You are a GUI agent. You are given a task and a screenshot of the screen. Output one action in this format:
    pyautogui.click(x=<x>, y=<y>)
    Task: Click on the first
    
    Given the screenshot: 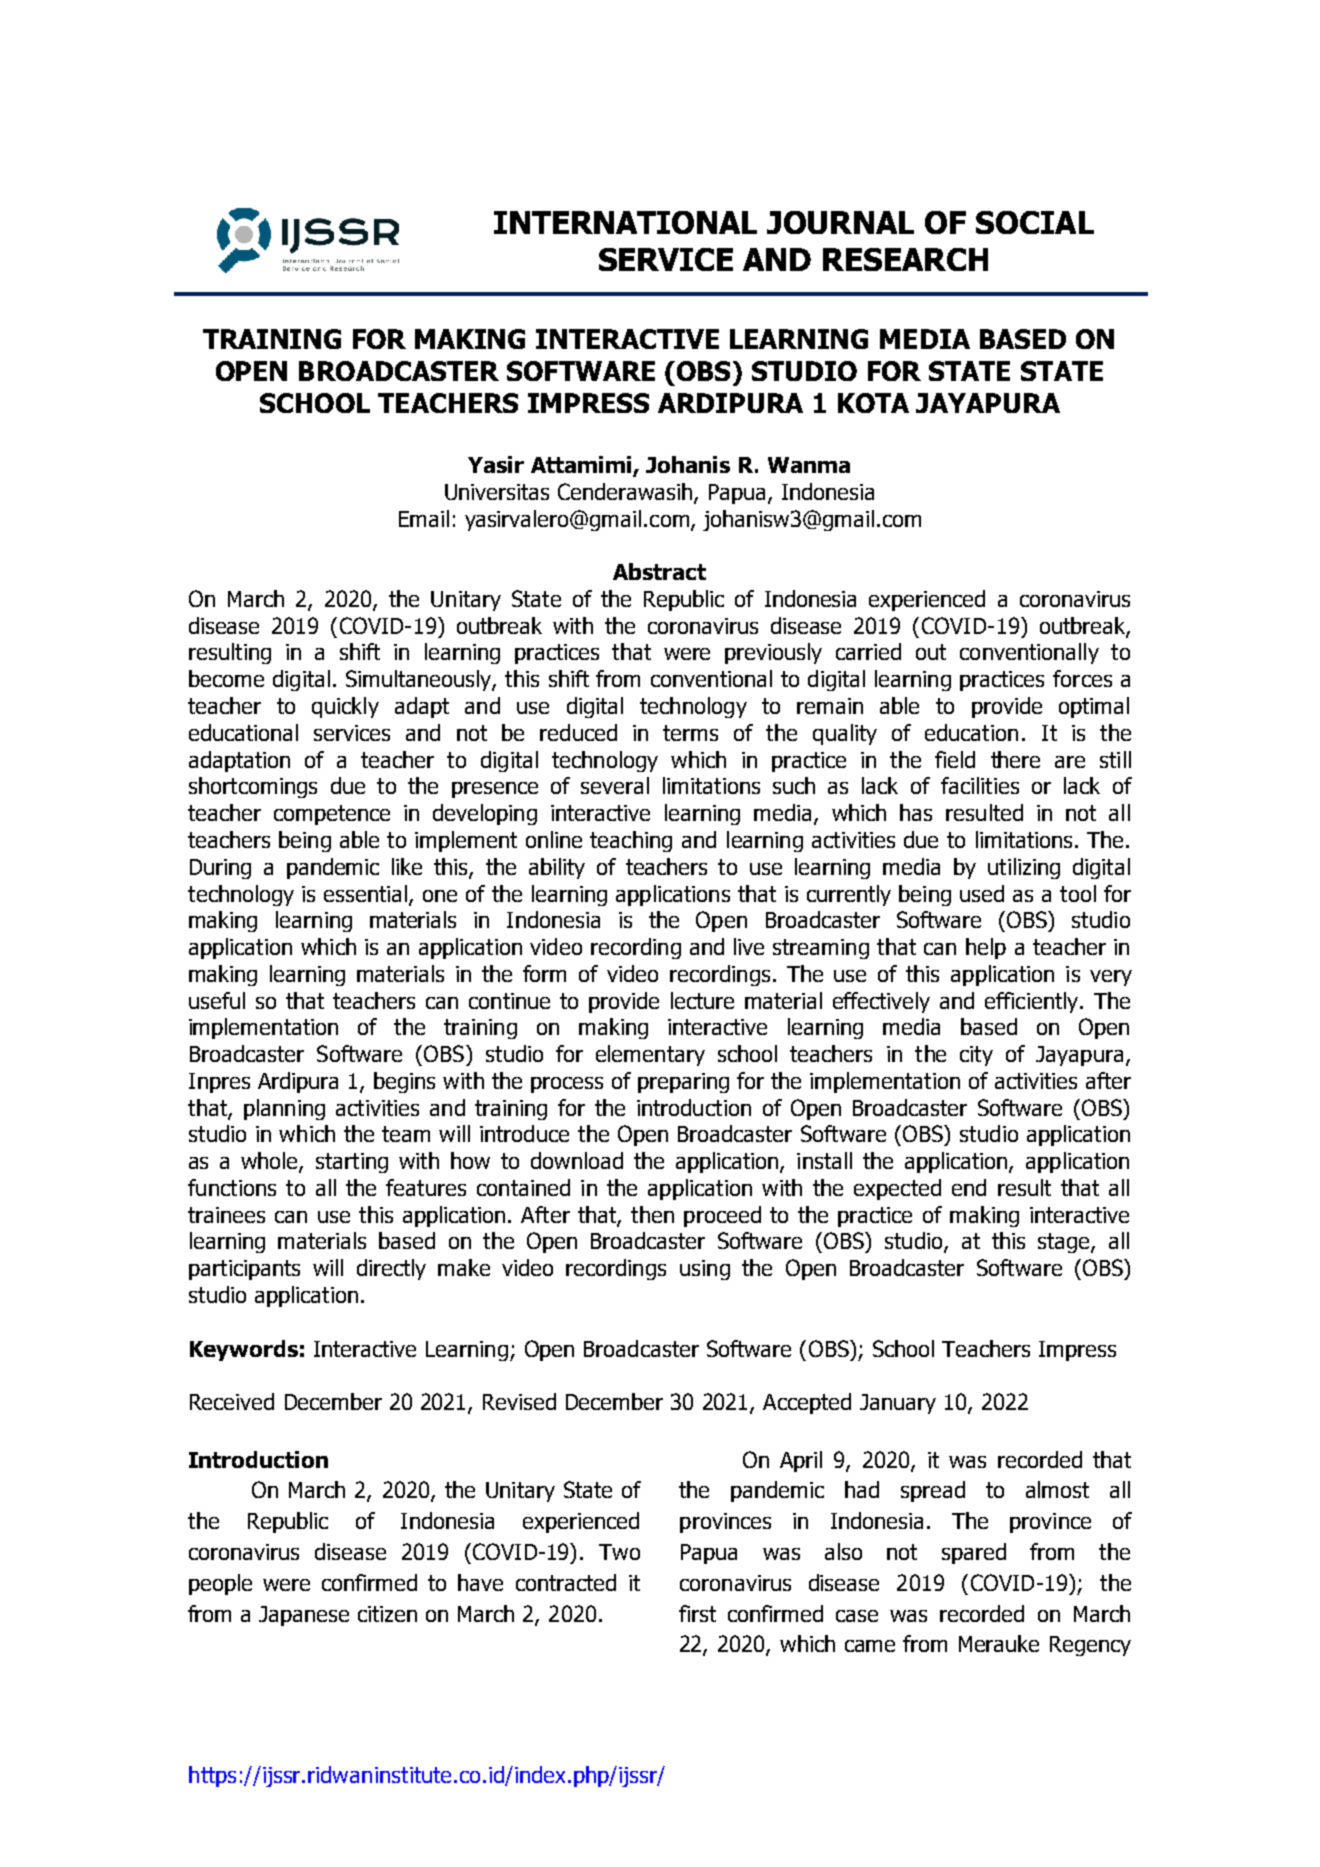 What is the action you would take?
    pyautogui.click(x=697, y=1613)
